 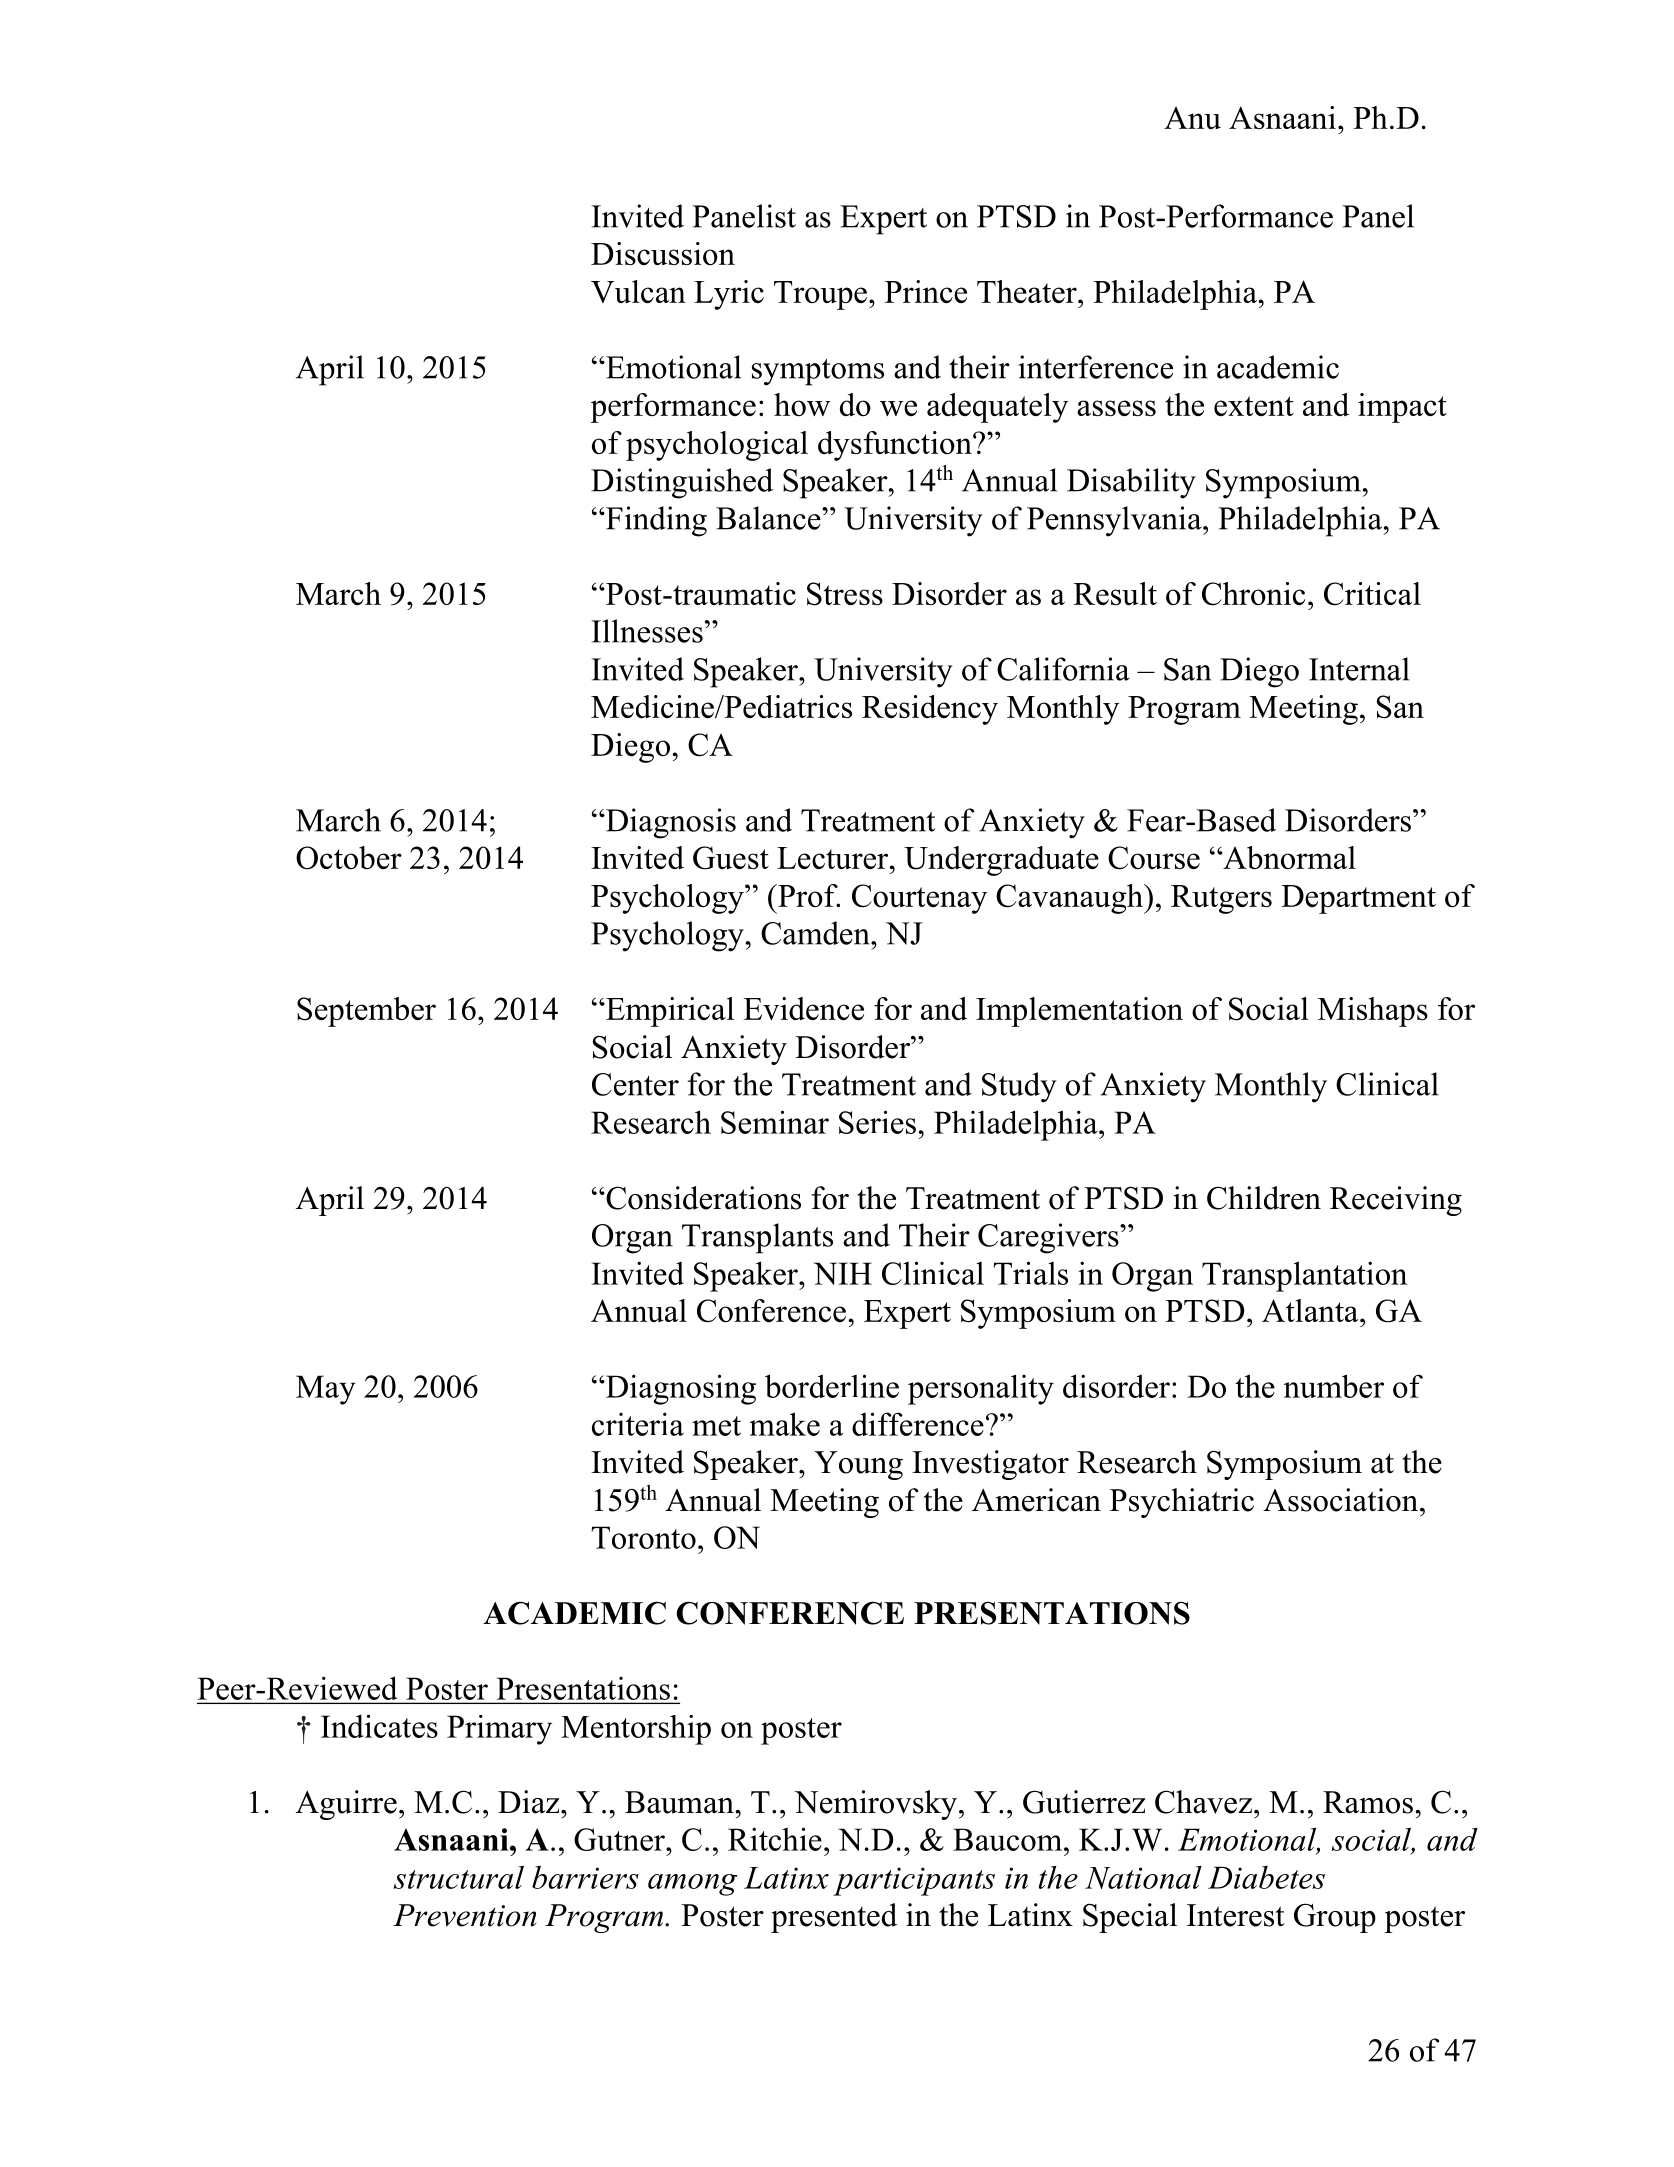 I want to click on structural, so click(x=459, y=1877).
